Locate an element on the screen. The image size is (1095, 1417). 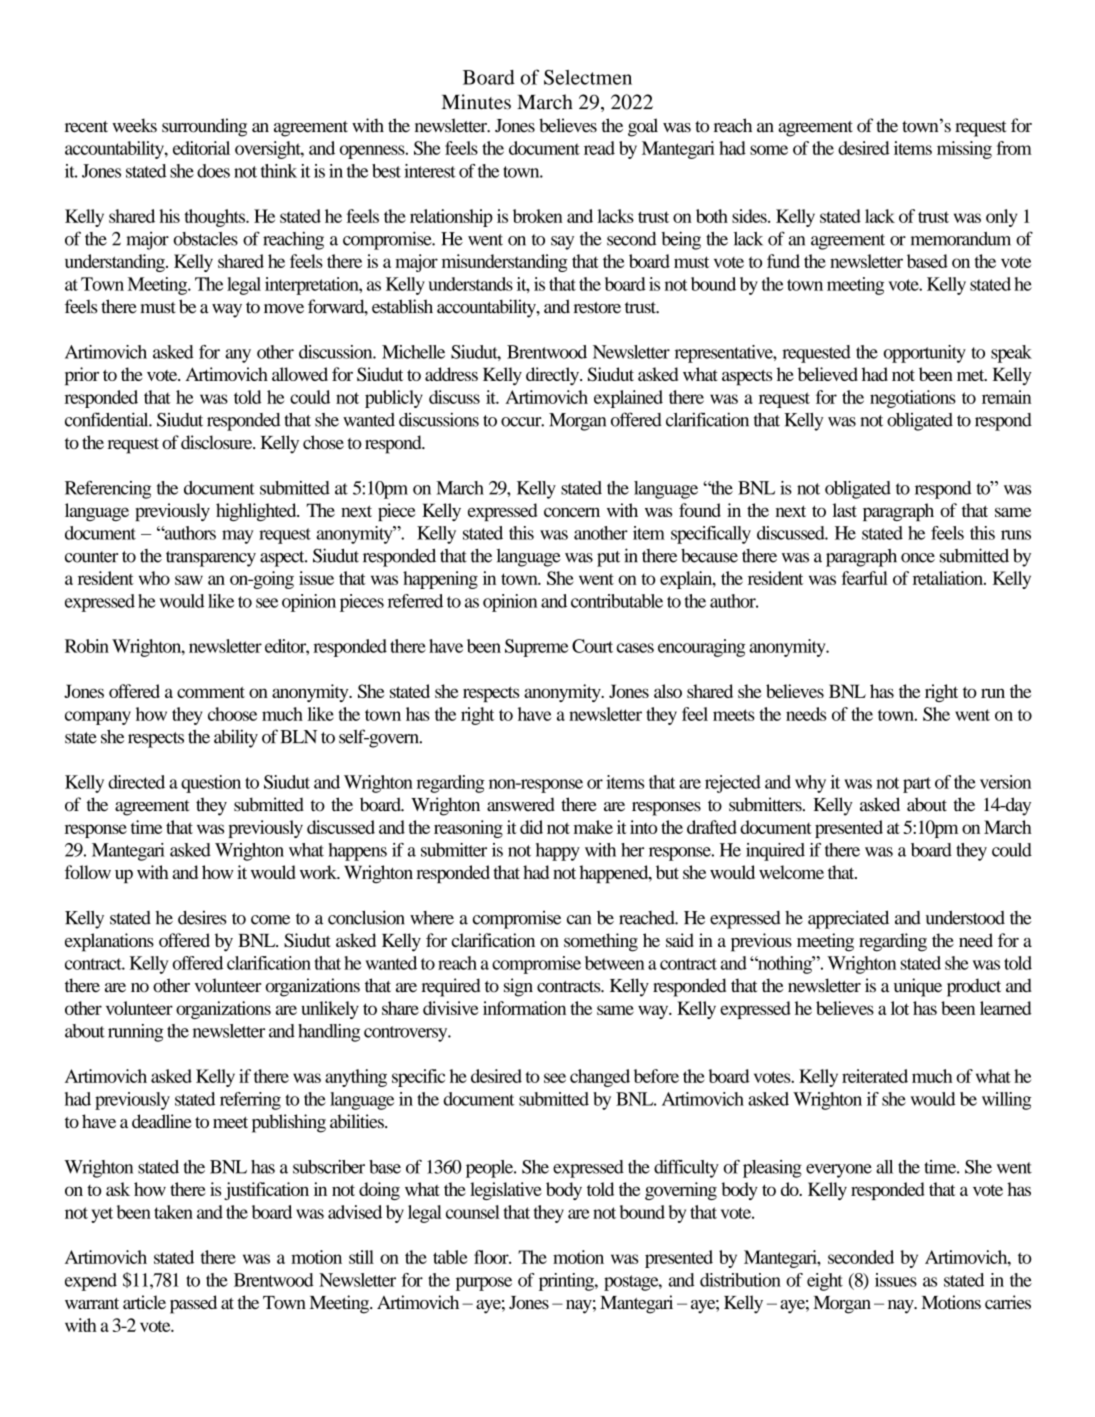
purpose is located at coordinates (484, 1284).
